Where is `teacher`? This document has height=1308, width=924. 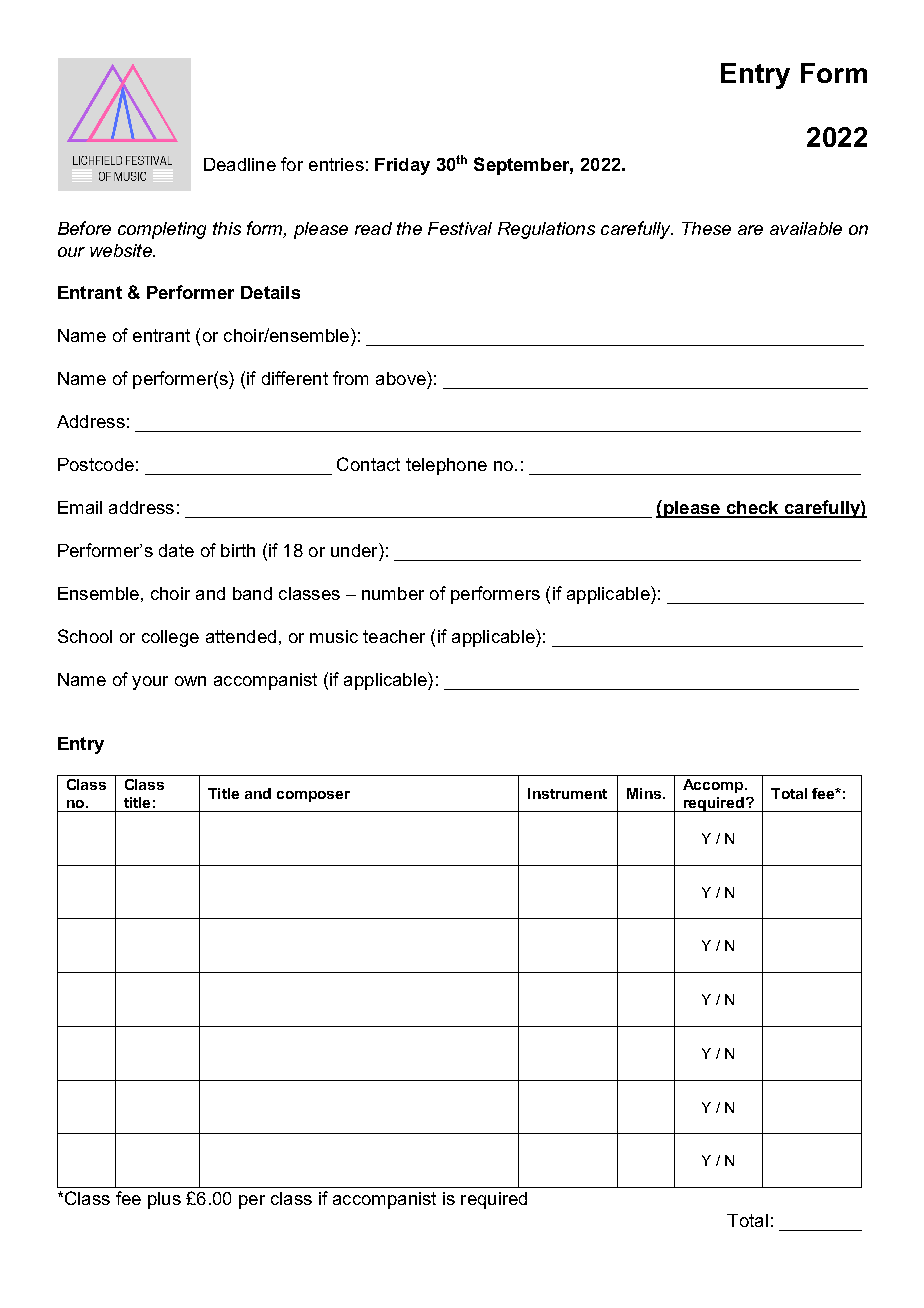 teacher is located at coordinates (394, 636).
